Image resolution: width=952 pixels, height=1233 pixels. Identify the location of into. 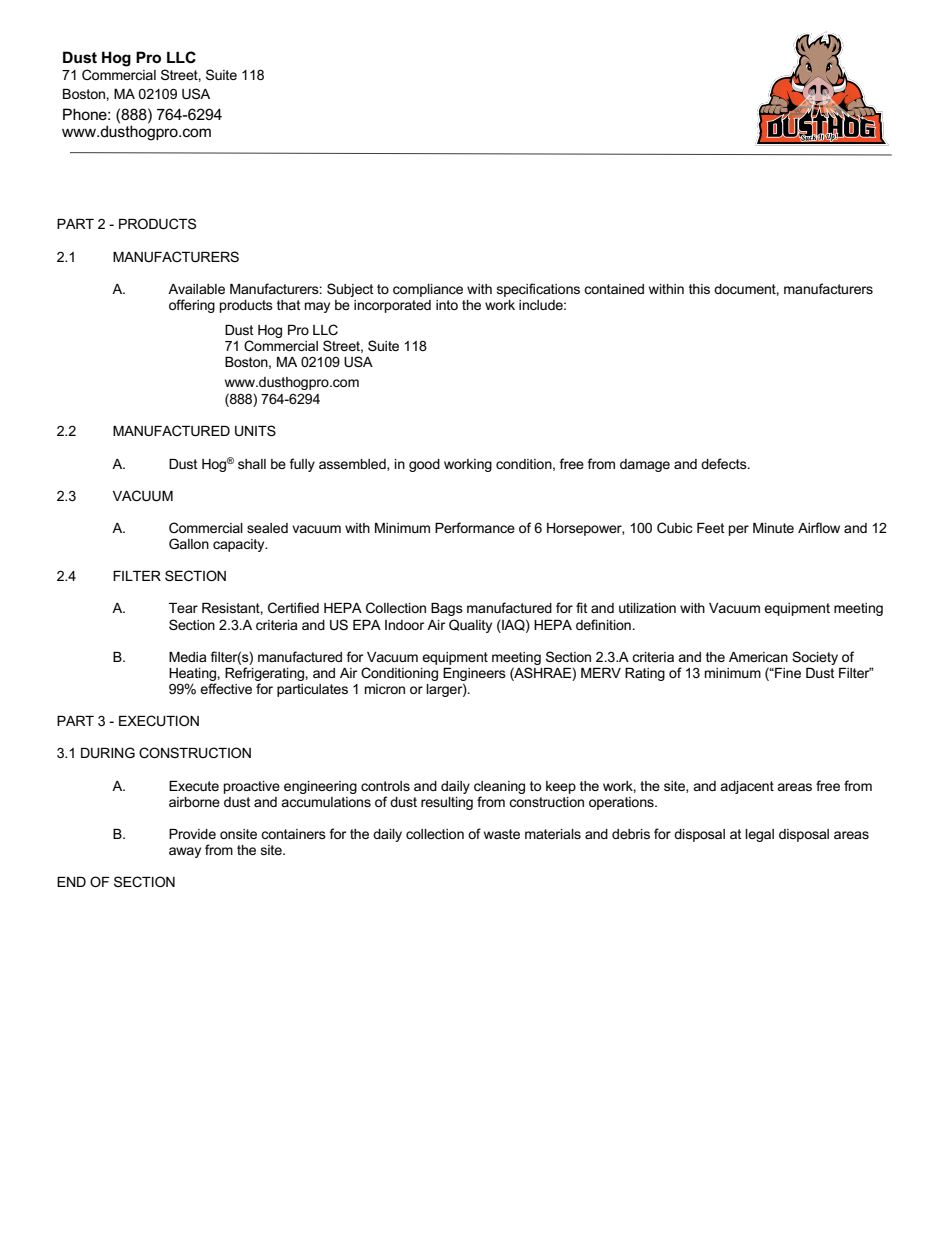
(447, 305).
